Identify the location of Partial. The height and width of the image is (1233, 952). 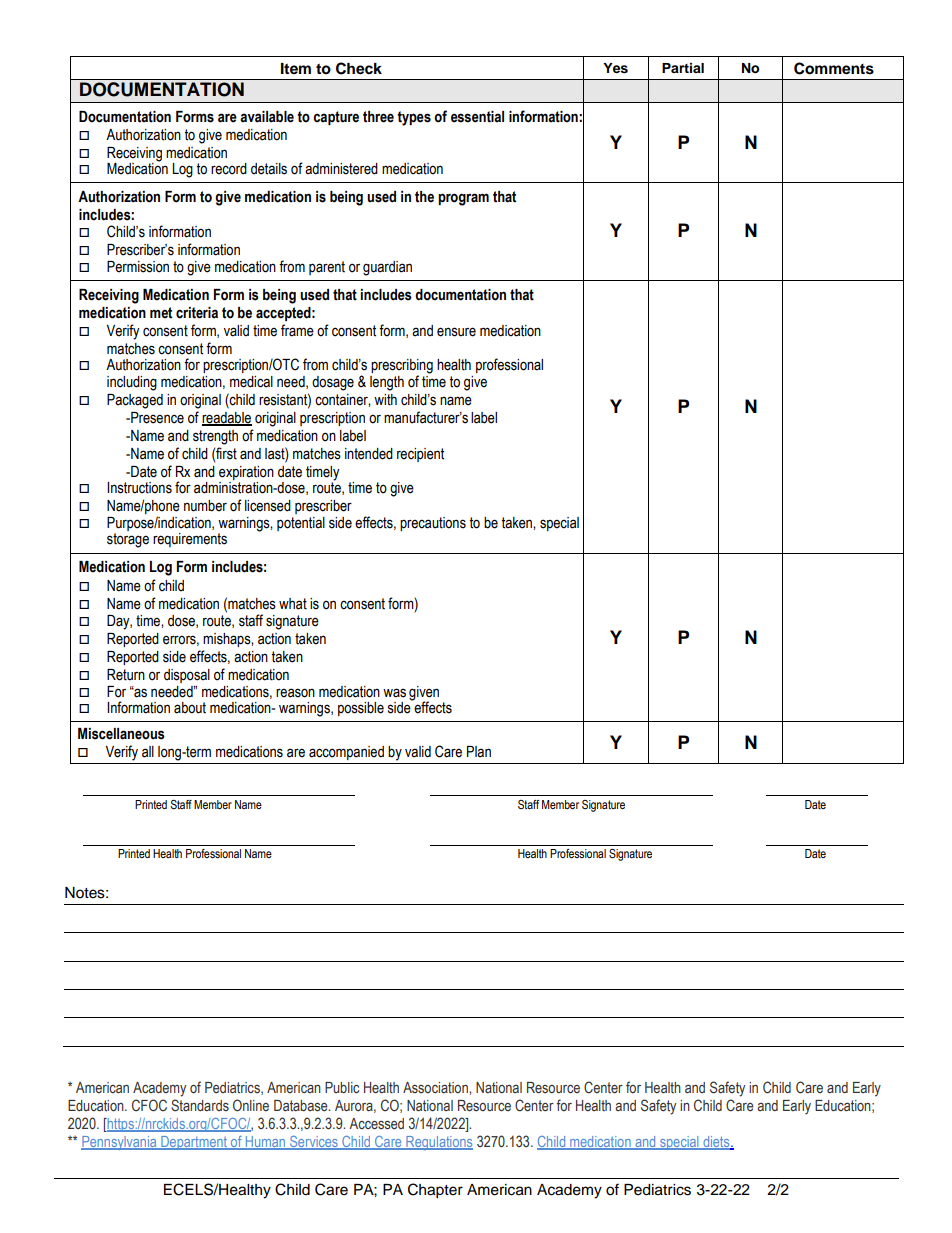
(683, 68).
